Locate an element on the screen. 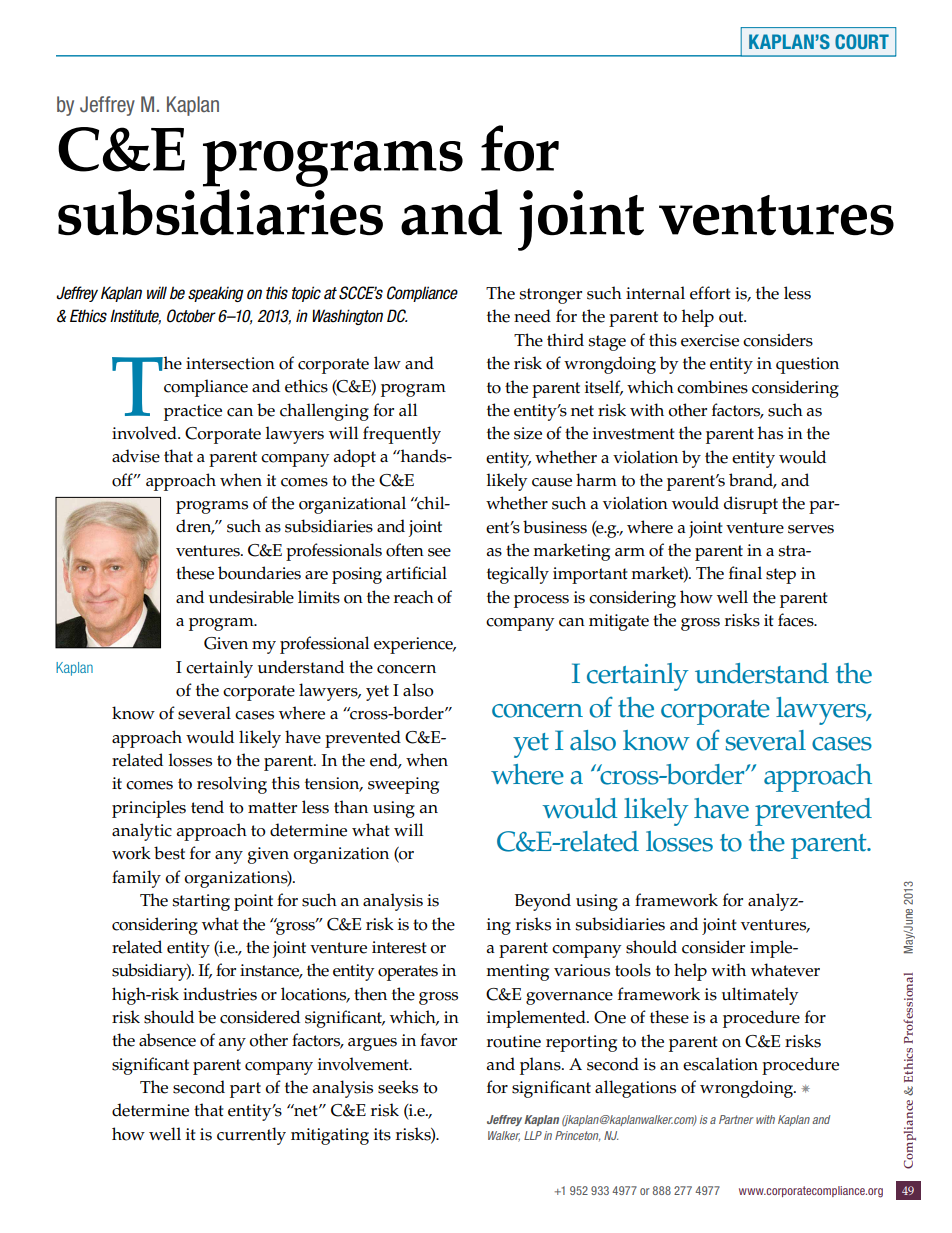  ultimately is located at coordinates (760, 996).
